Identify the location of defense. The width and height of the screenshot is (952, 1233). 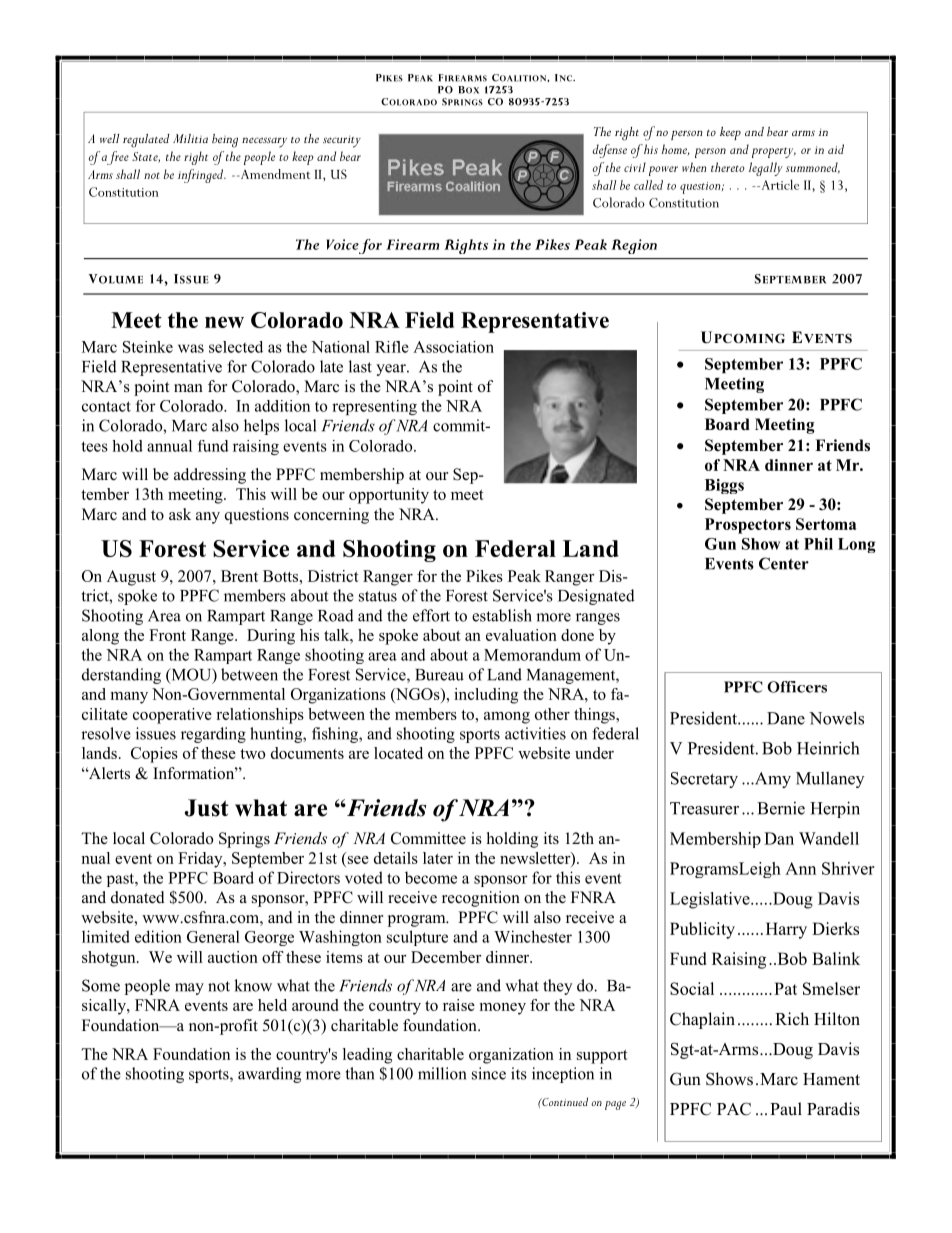
(610, 151).
